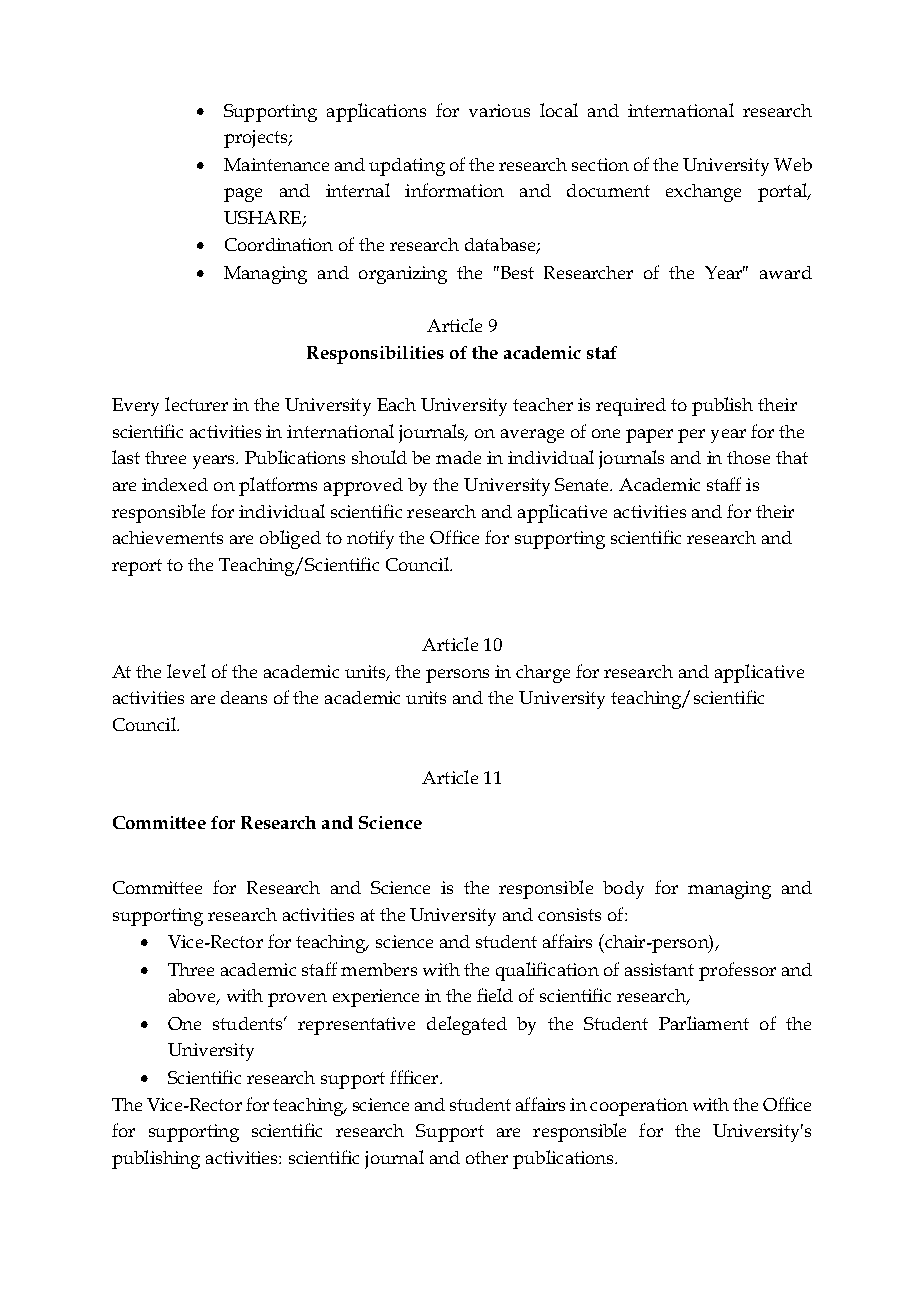  Describe the element at coordinates (748, 457) in the document. I see `those` at that location.
